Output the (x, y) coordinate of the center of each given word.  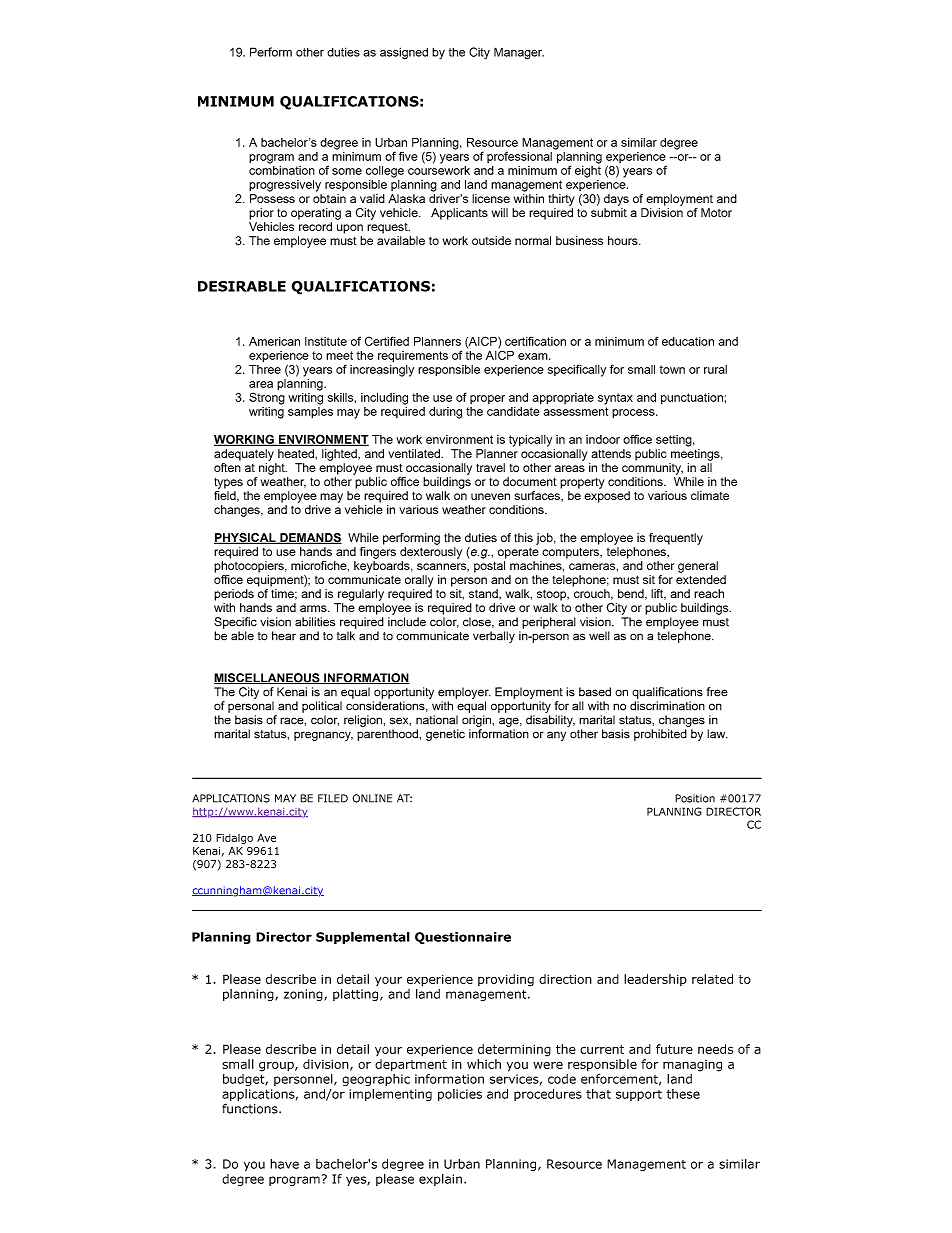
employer (464, 693)
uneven (490, 496)
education (688, 341)
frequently (676, 539)
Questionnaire (463, 938)
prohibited (660, 735)
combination (282, 169)
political (322, 707)
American (274, 341)
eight (588, 170)
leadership (655, 980)
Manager (519, 53)
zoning (304, 995)
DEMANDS (310, 538)
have (284, 1164)
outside (491, 240)
